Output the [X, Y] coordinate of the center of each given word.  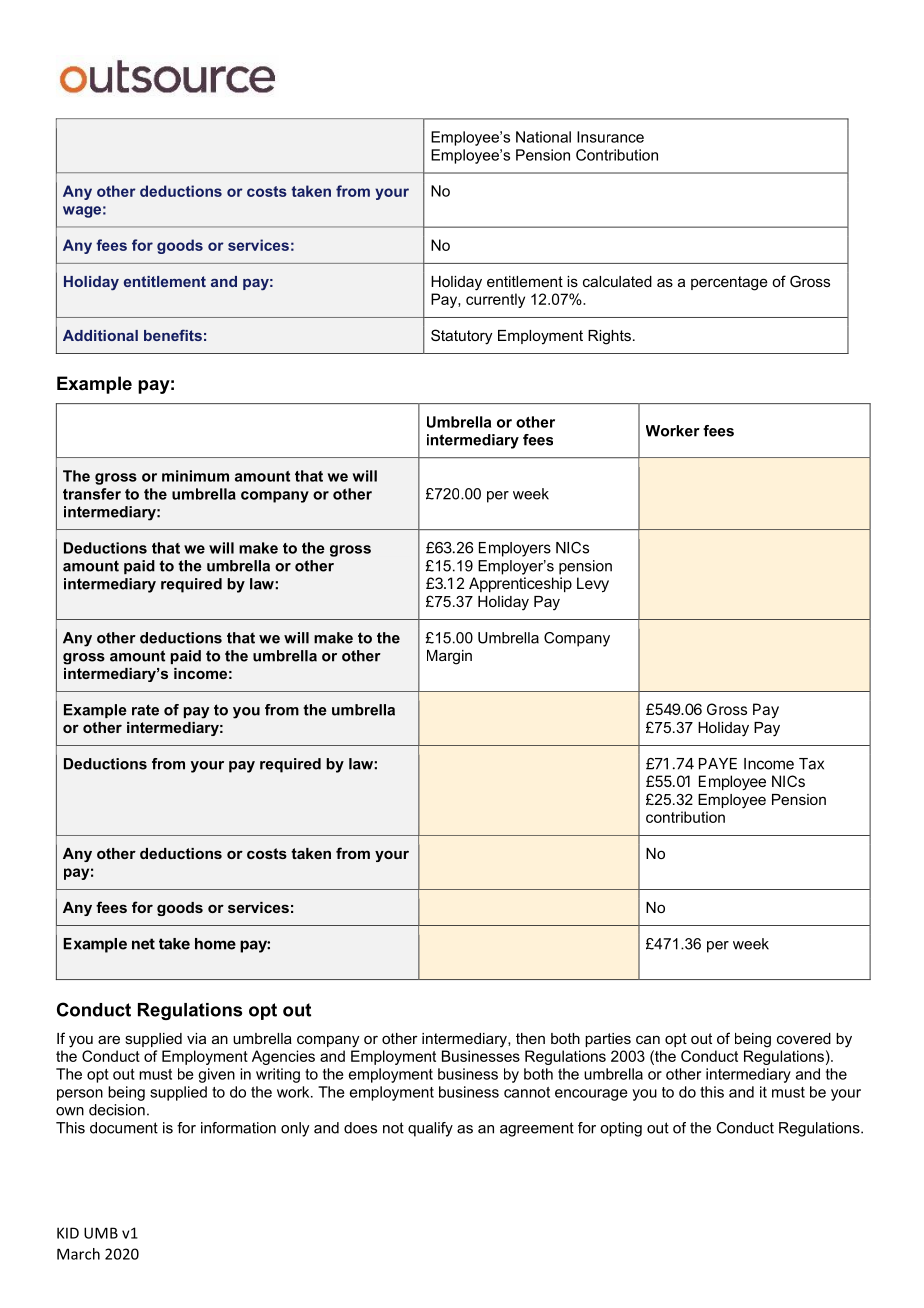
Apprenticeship [520, 584]
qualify [430, 1129]
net [143, 944]
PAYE [718, 764]
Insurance [610, 137]
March [78, 1254]
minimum [195, 476]
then [530, 1038]
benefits [173, 335]
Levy [593, 585]
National [543, 137]
